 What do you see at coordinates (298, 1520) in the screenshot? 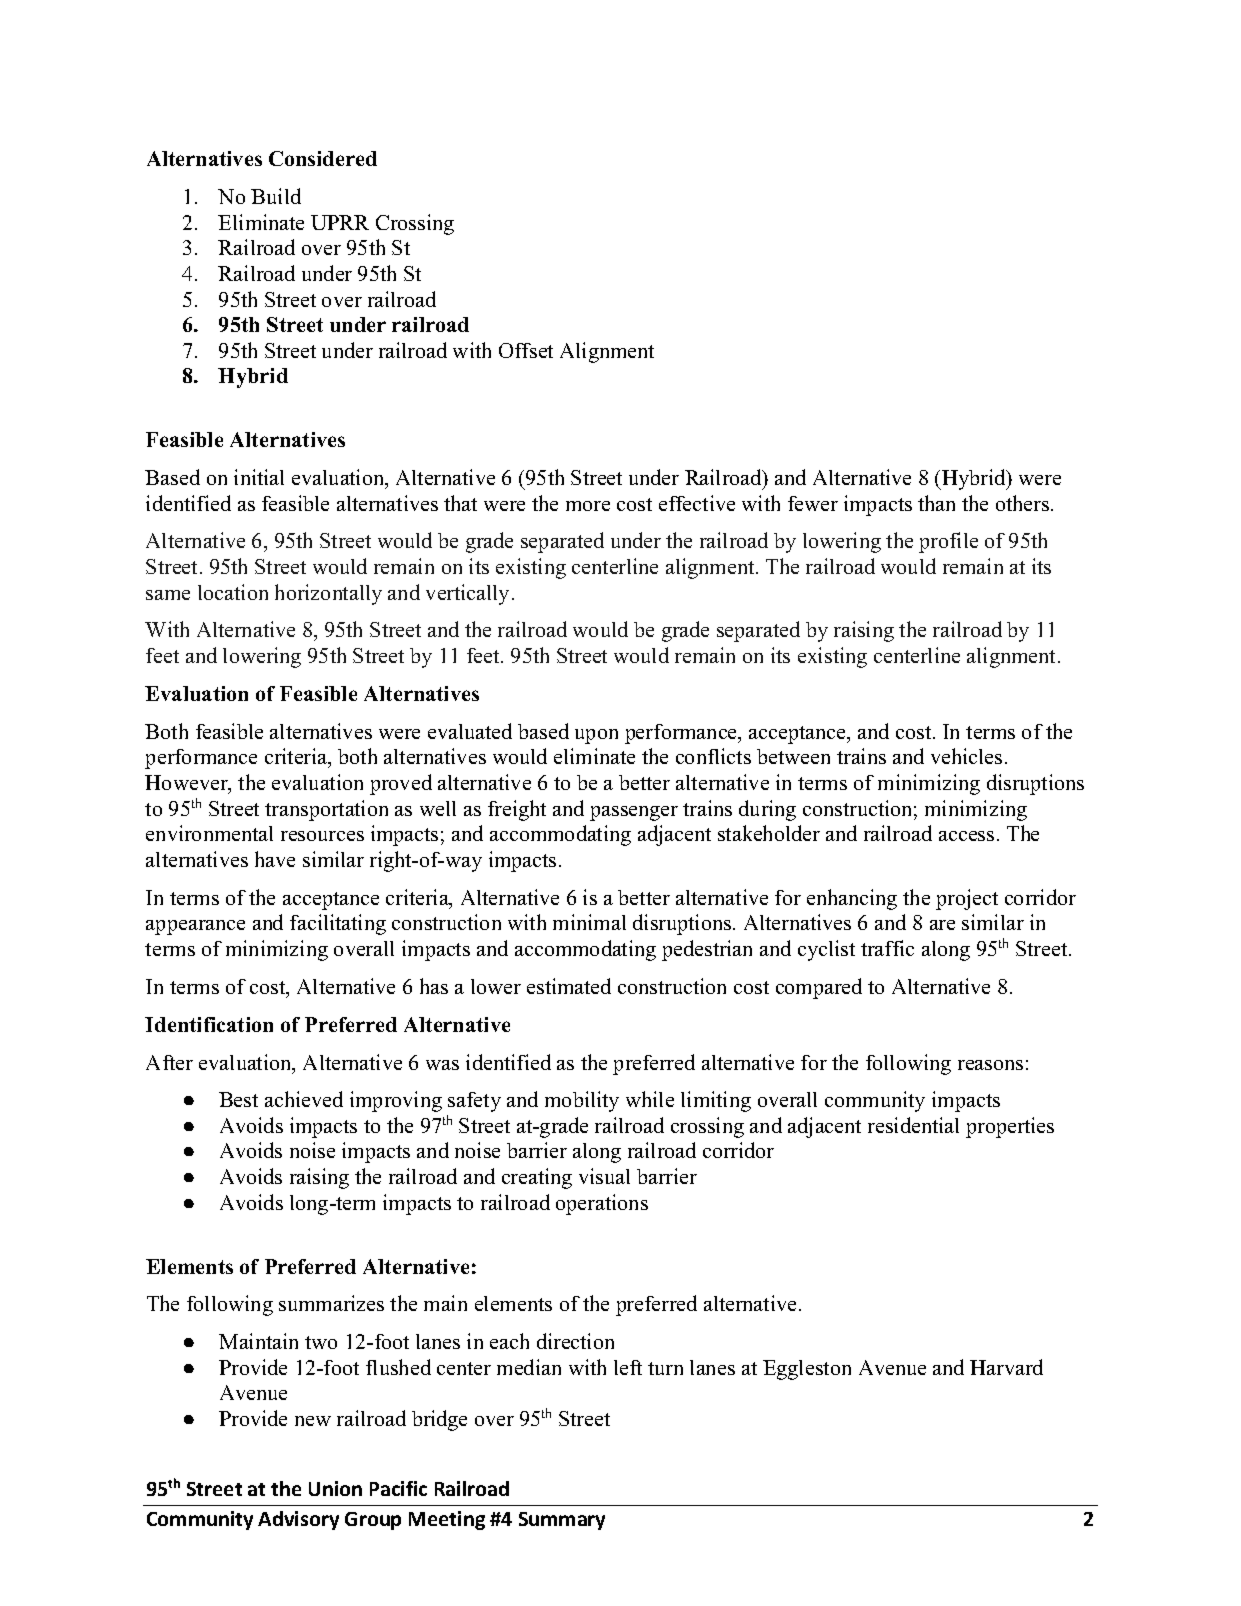
I see `Advisory` at bounding box center [298, 1520].
